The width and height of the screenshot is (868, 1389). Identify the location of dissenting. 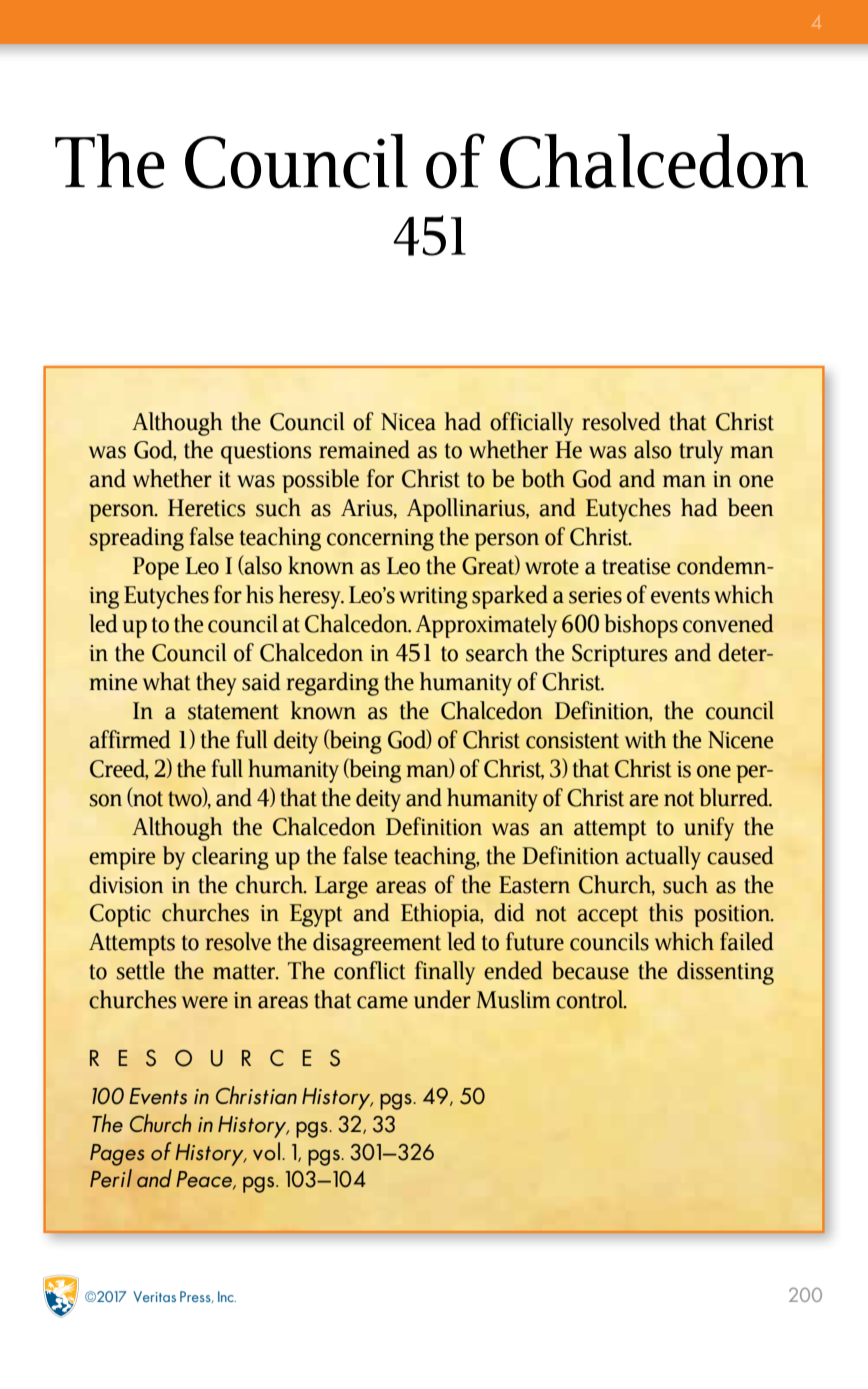
(725, 973).
